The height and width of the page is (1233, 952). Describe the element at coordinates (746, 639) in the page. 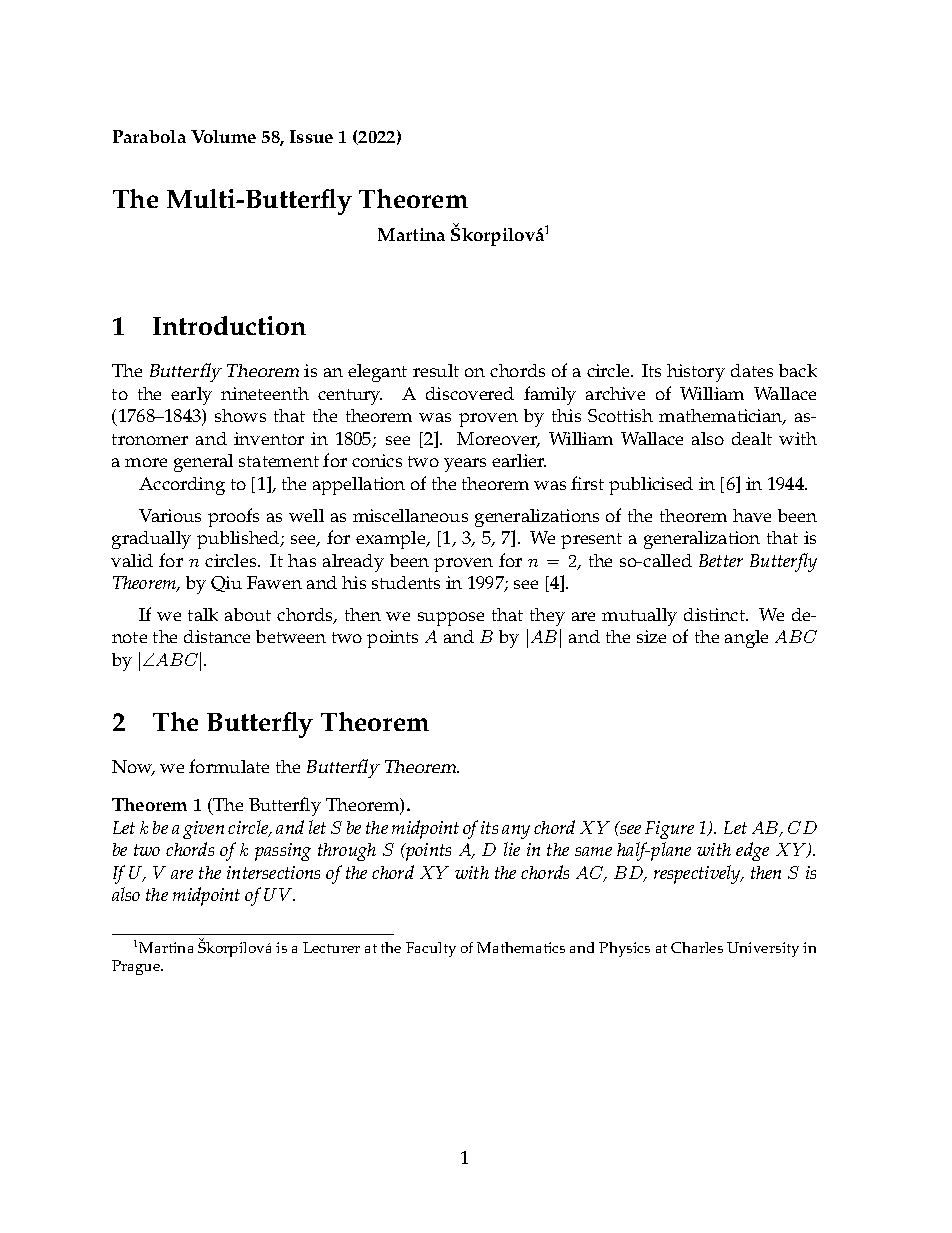

I see `angle` at that location.
